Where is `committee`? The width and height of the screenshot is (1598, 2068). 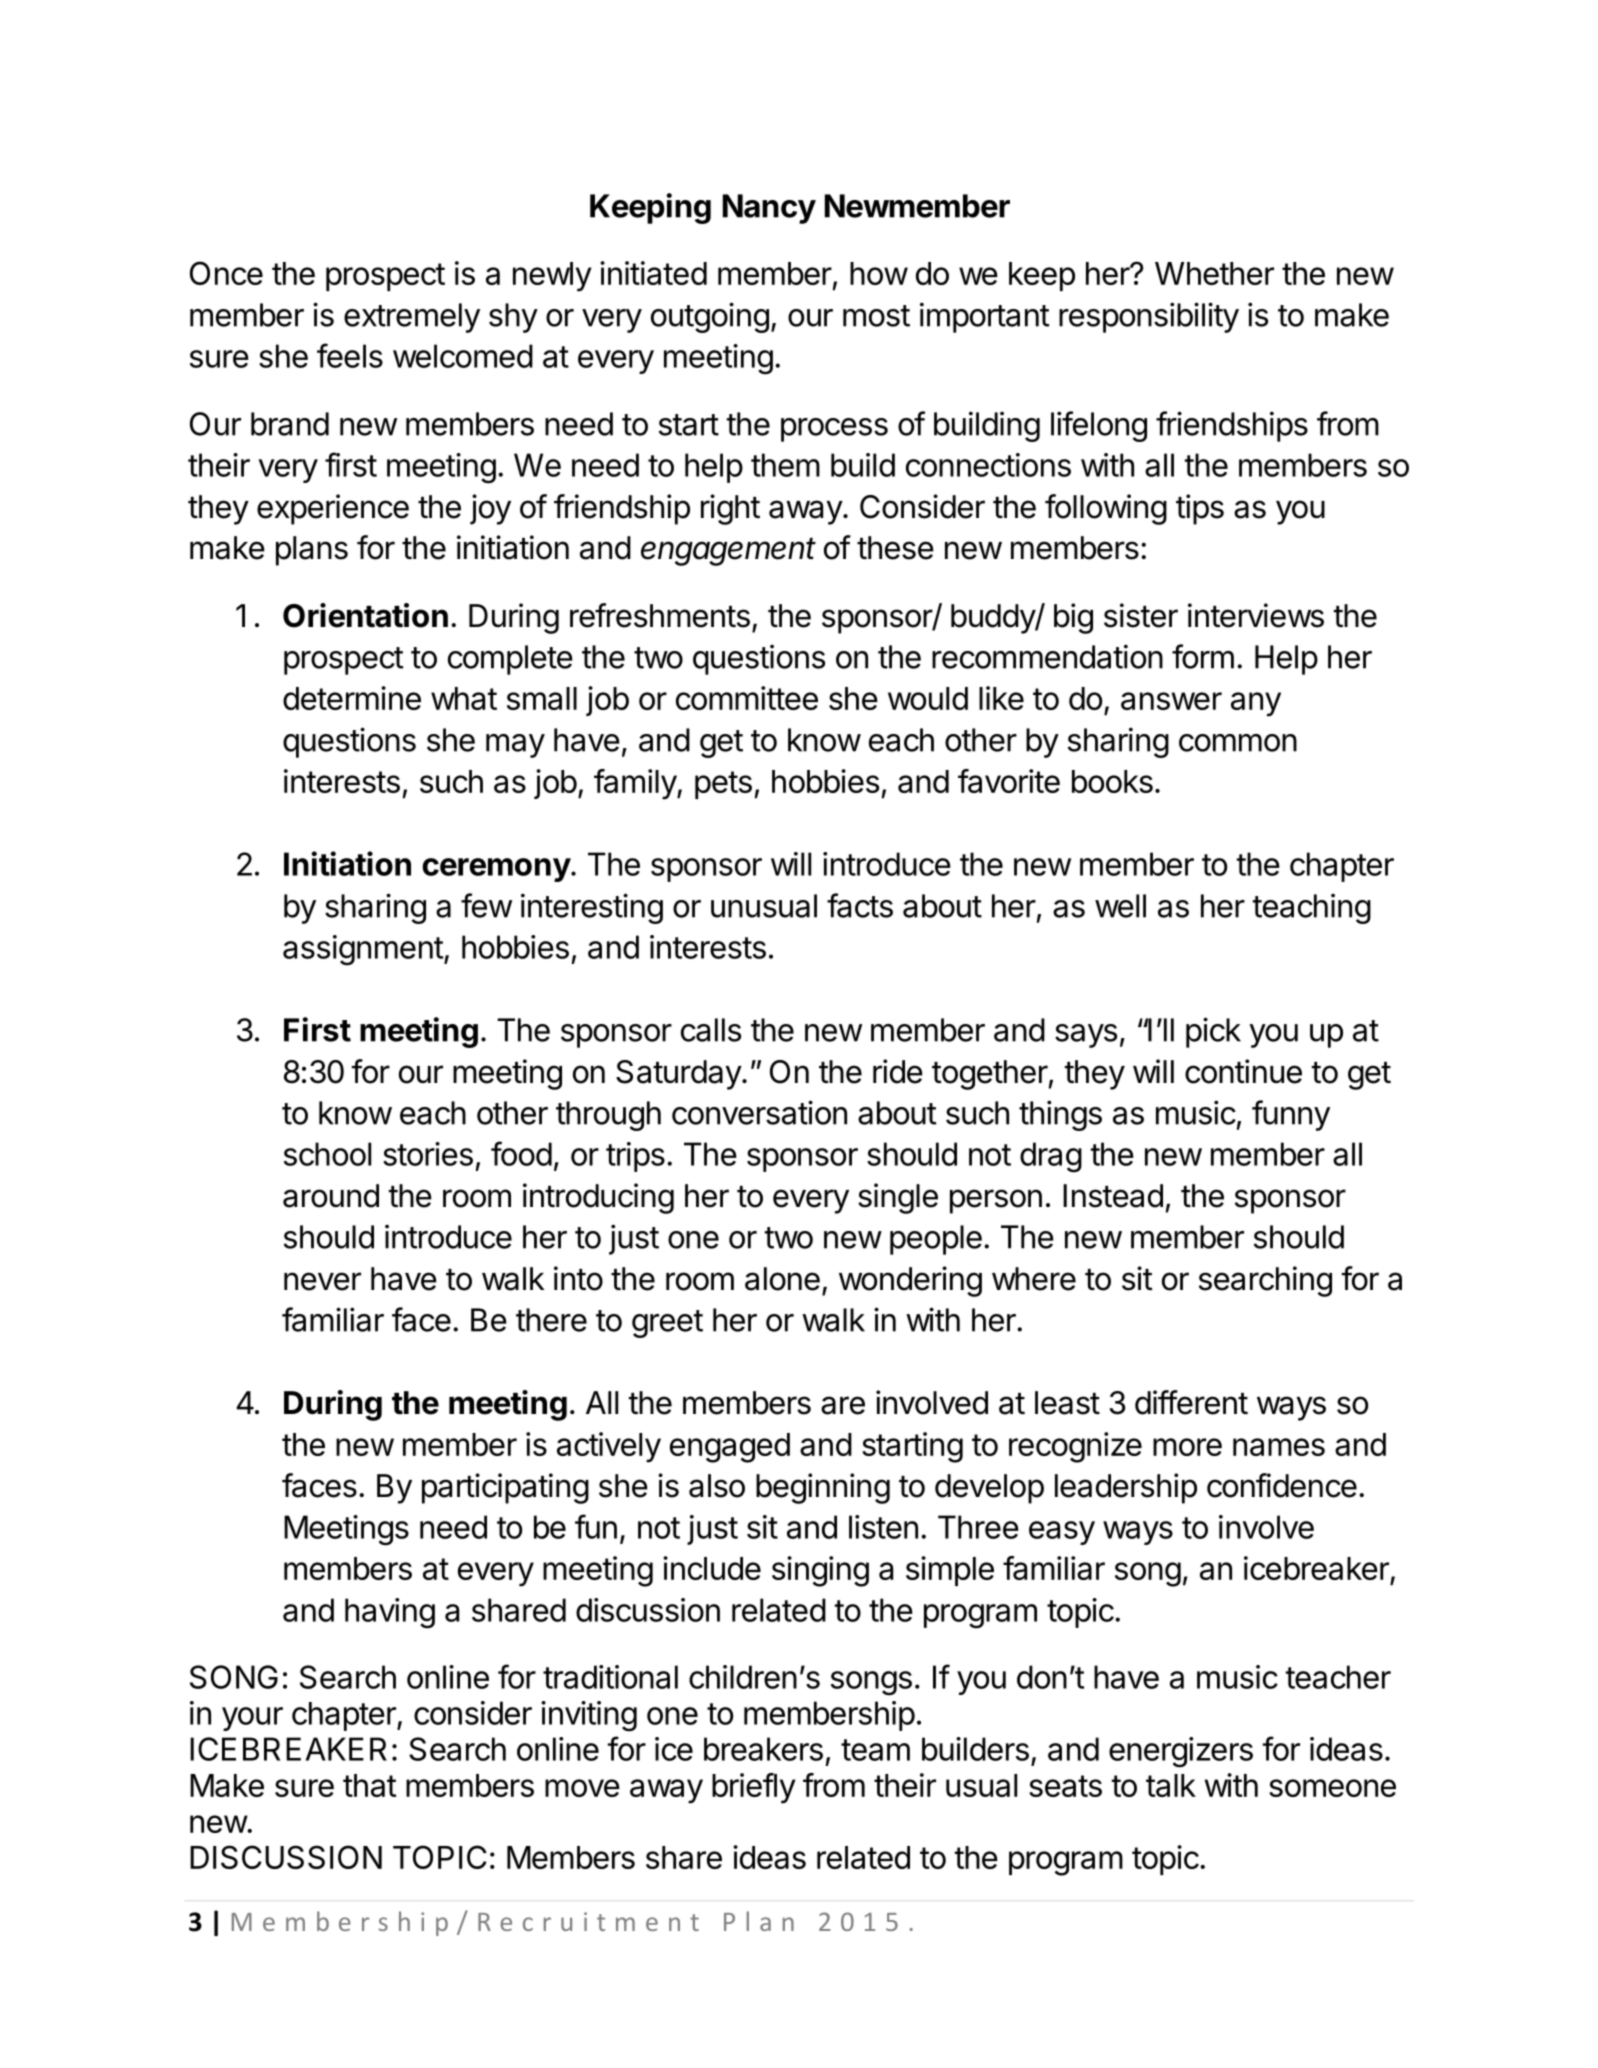 committee is located at coordinates (747, 698).
